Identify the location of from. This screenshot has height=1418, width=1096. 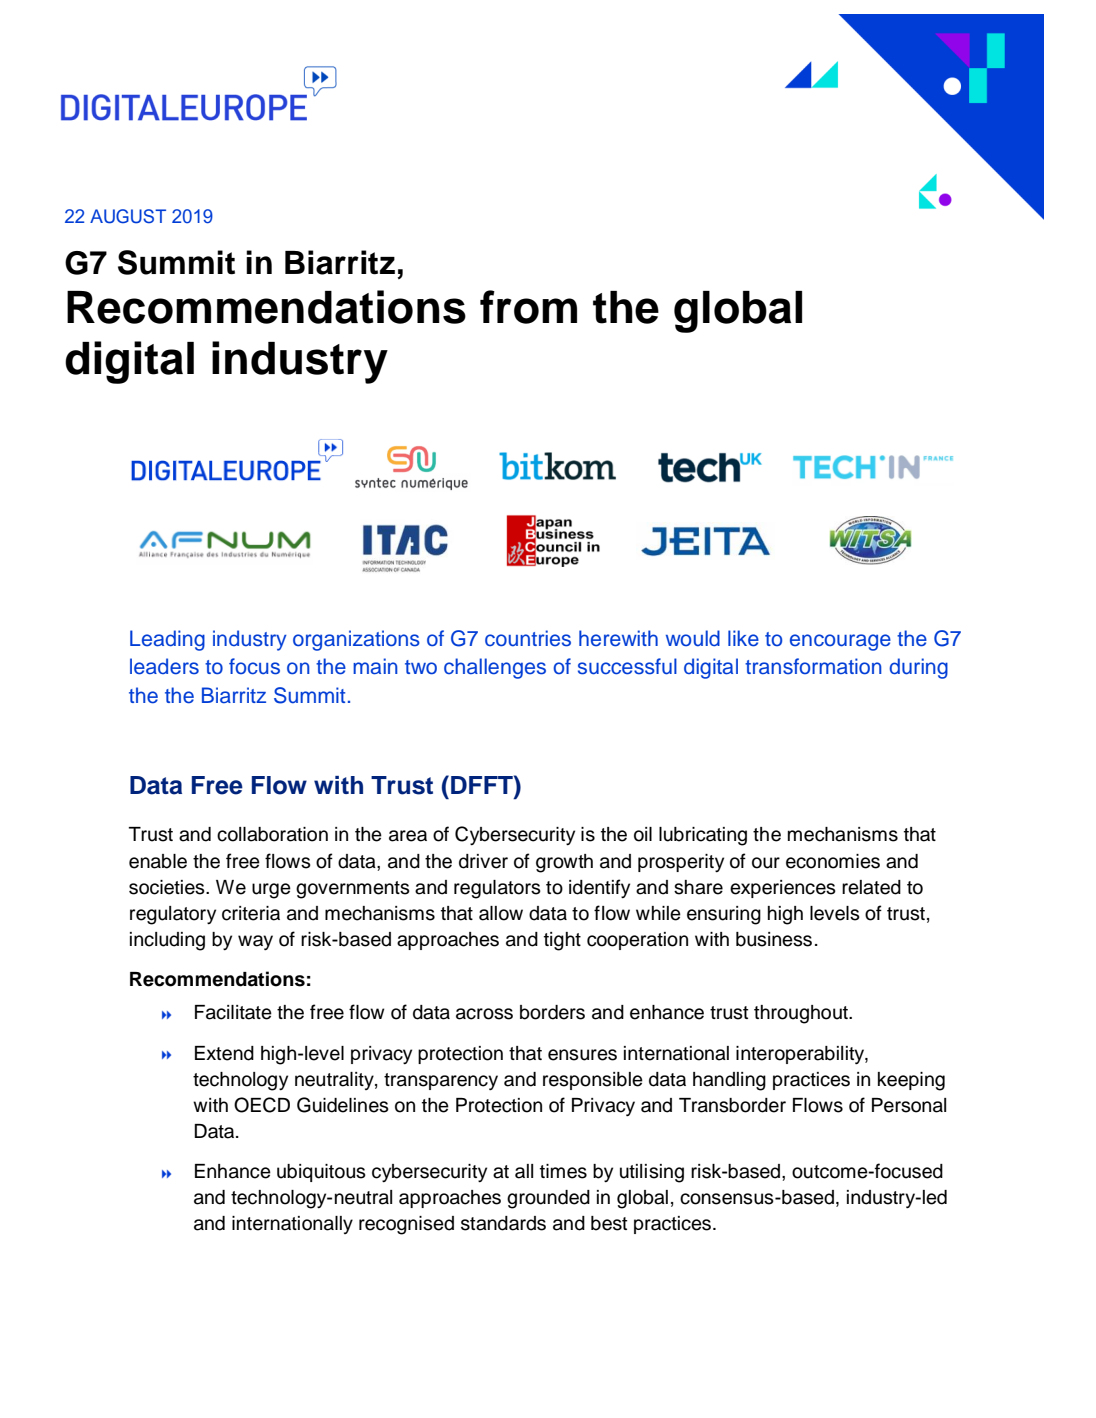
(528, 307).
